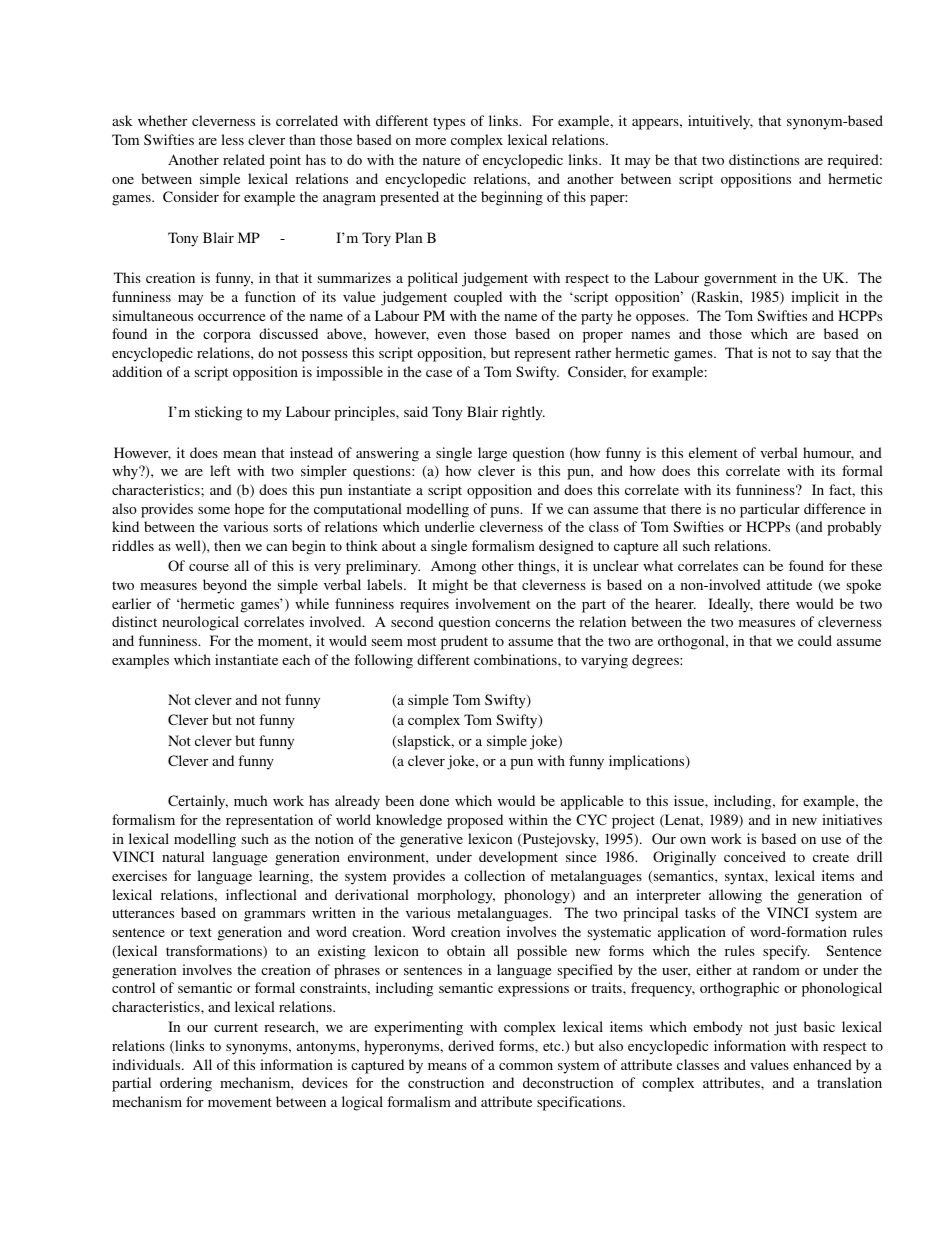 The width and height of the screenshot is (952, 1233). I want to click on nature, so click(441, 160).
